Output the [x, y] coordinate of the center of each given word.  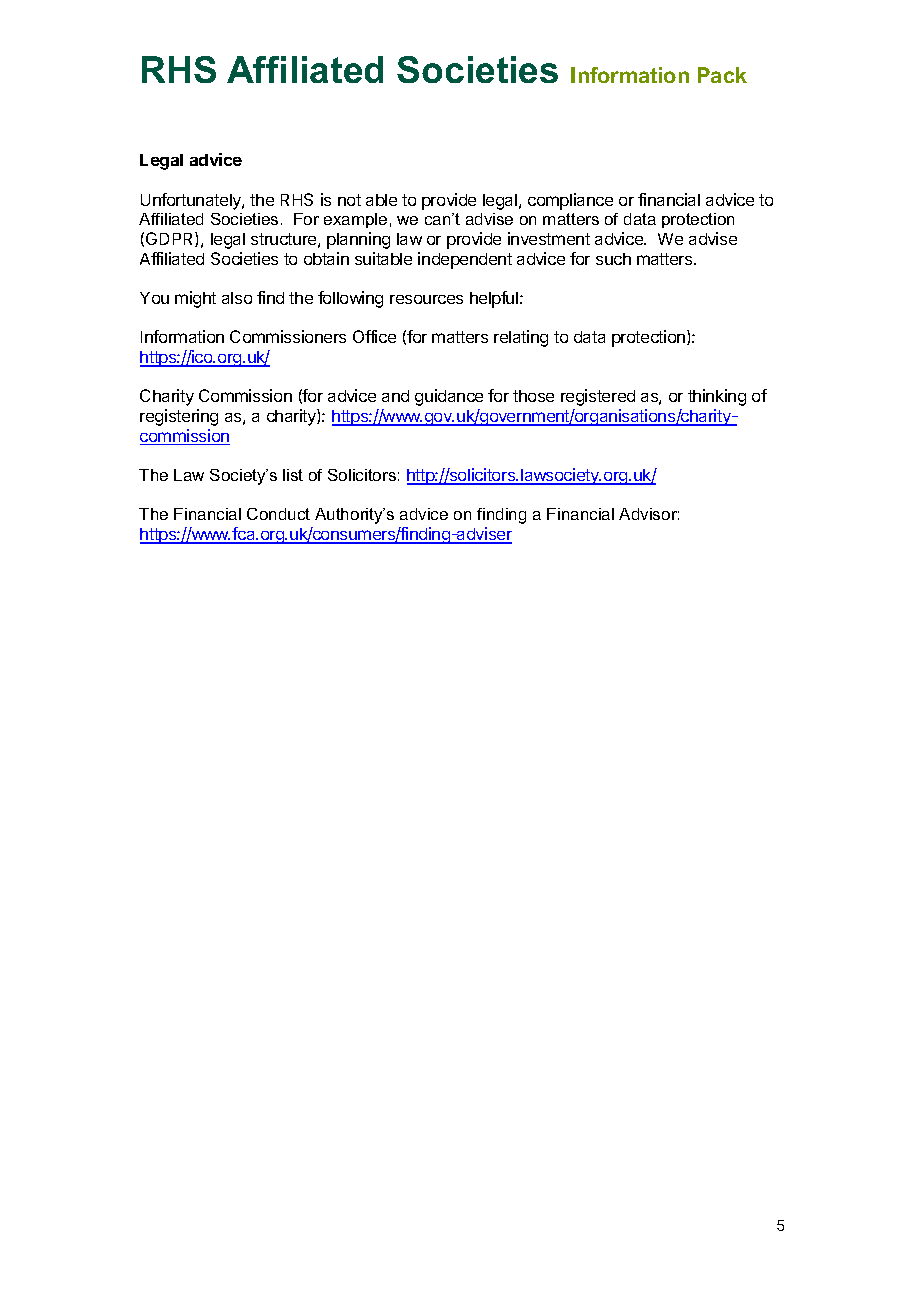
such [613, 259]
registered [598, 397]
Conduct [278, 514]
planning [358, 240]
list [293, 475]
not [349, 200]
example [355, 220]
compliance [570, 201]
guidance [449, 397]
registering [179, 417]
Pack [722, 75]
